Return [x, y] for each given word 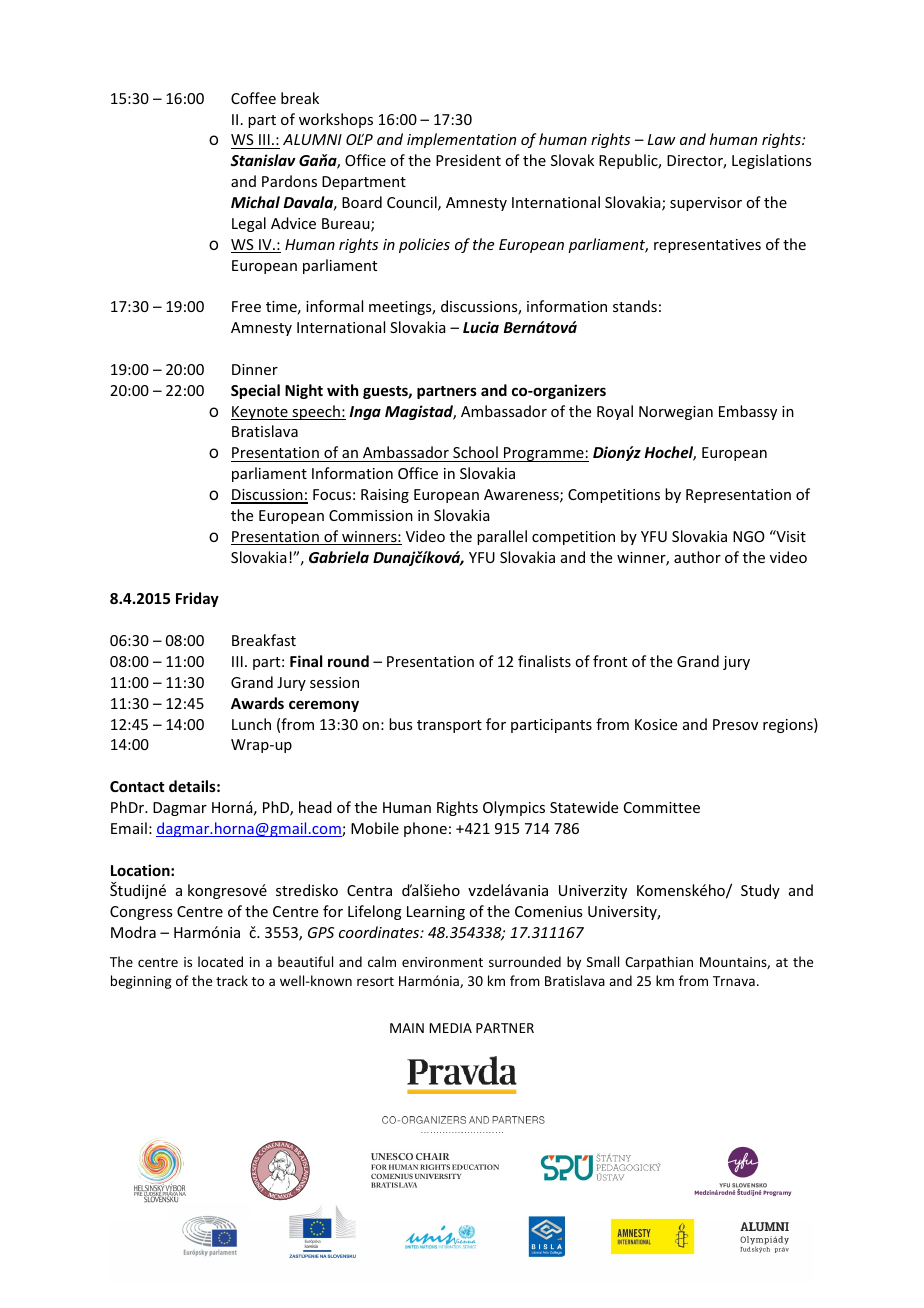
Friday [197, 599]
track [232, 980]
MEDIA [450, 1028]
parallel [502, 537]
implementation [461, 140]
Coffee [253, 98]
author [697, 557]
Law [661, 139]
